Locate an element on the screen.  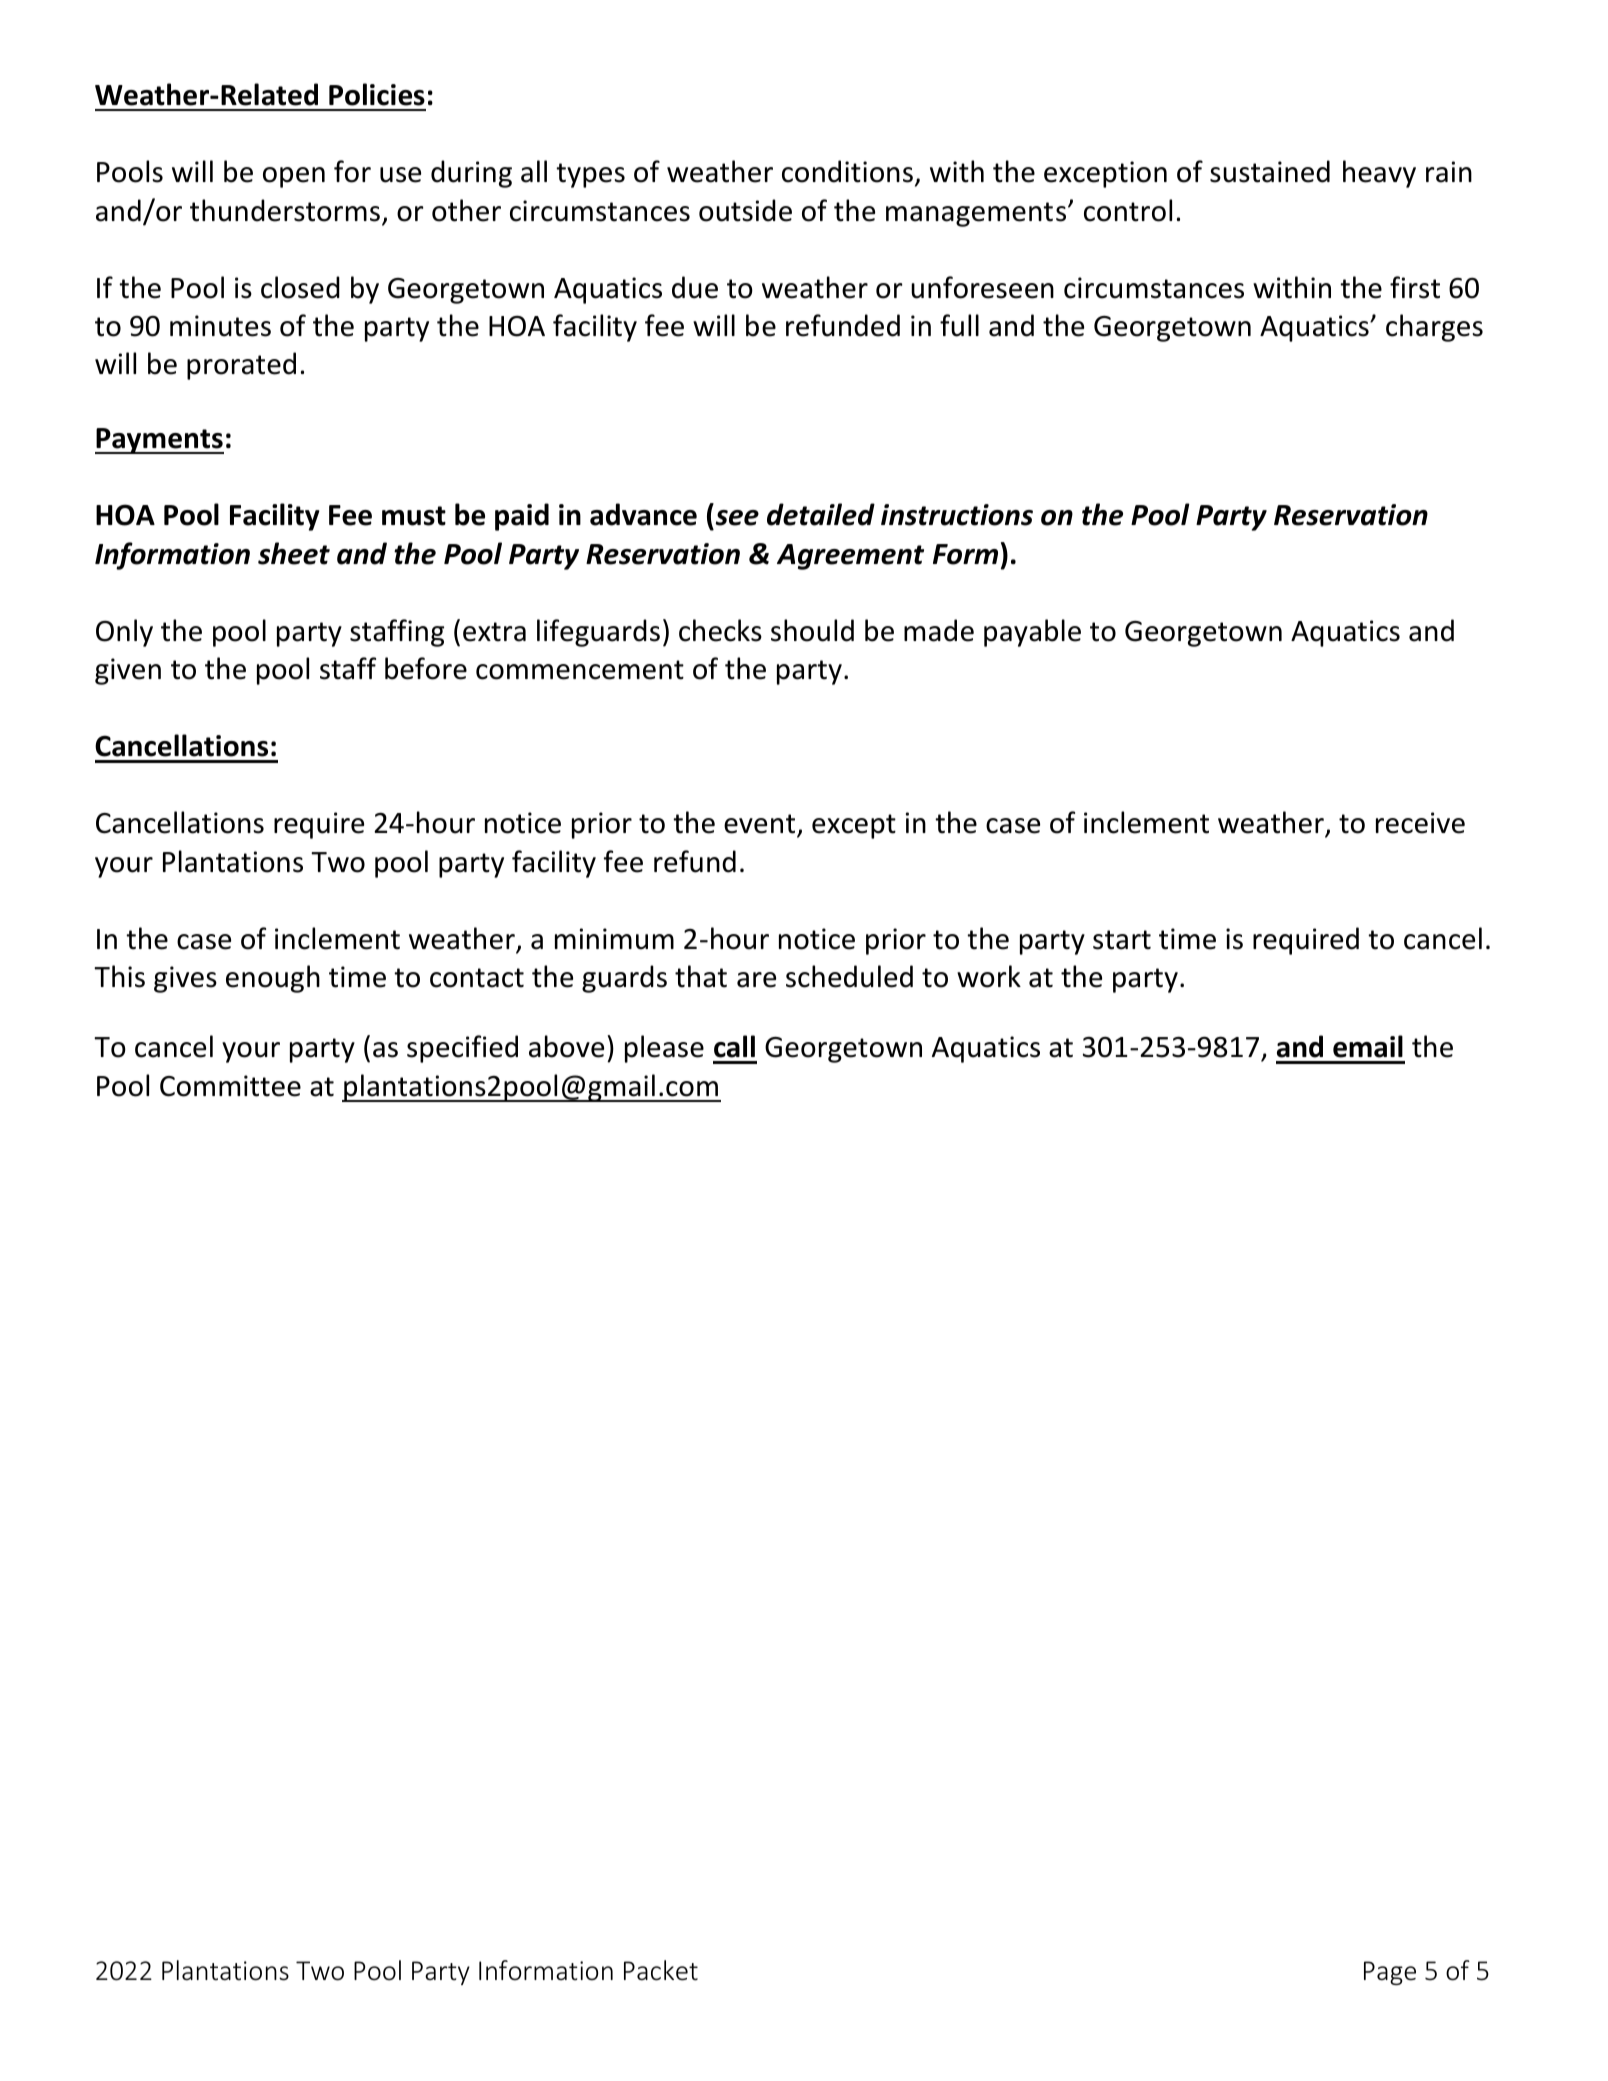
above is located at coordinates (566, 1046).
